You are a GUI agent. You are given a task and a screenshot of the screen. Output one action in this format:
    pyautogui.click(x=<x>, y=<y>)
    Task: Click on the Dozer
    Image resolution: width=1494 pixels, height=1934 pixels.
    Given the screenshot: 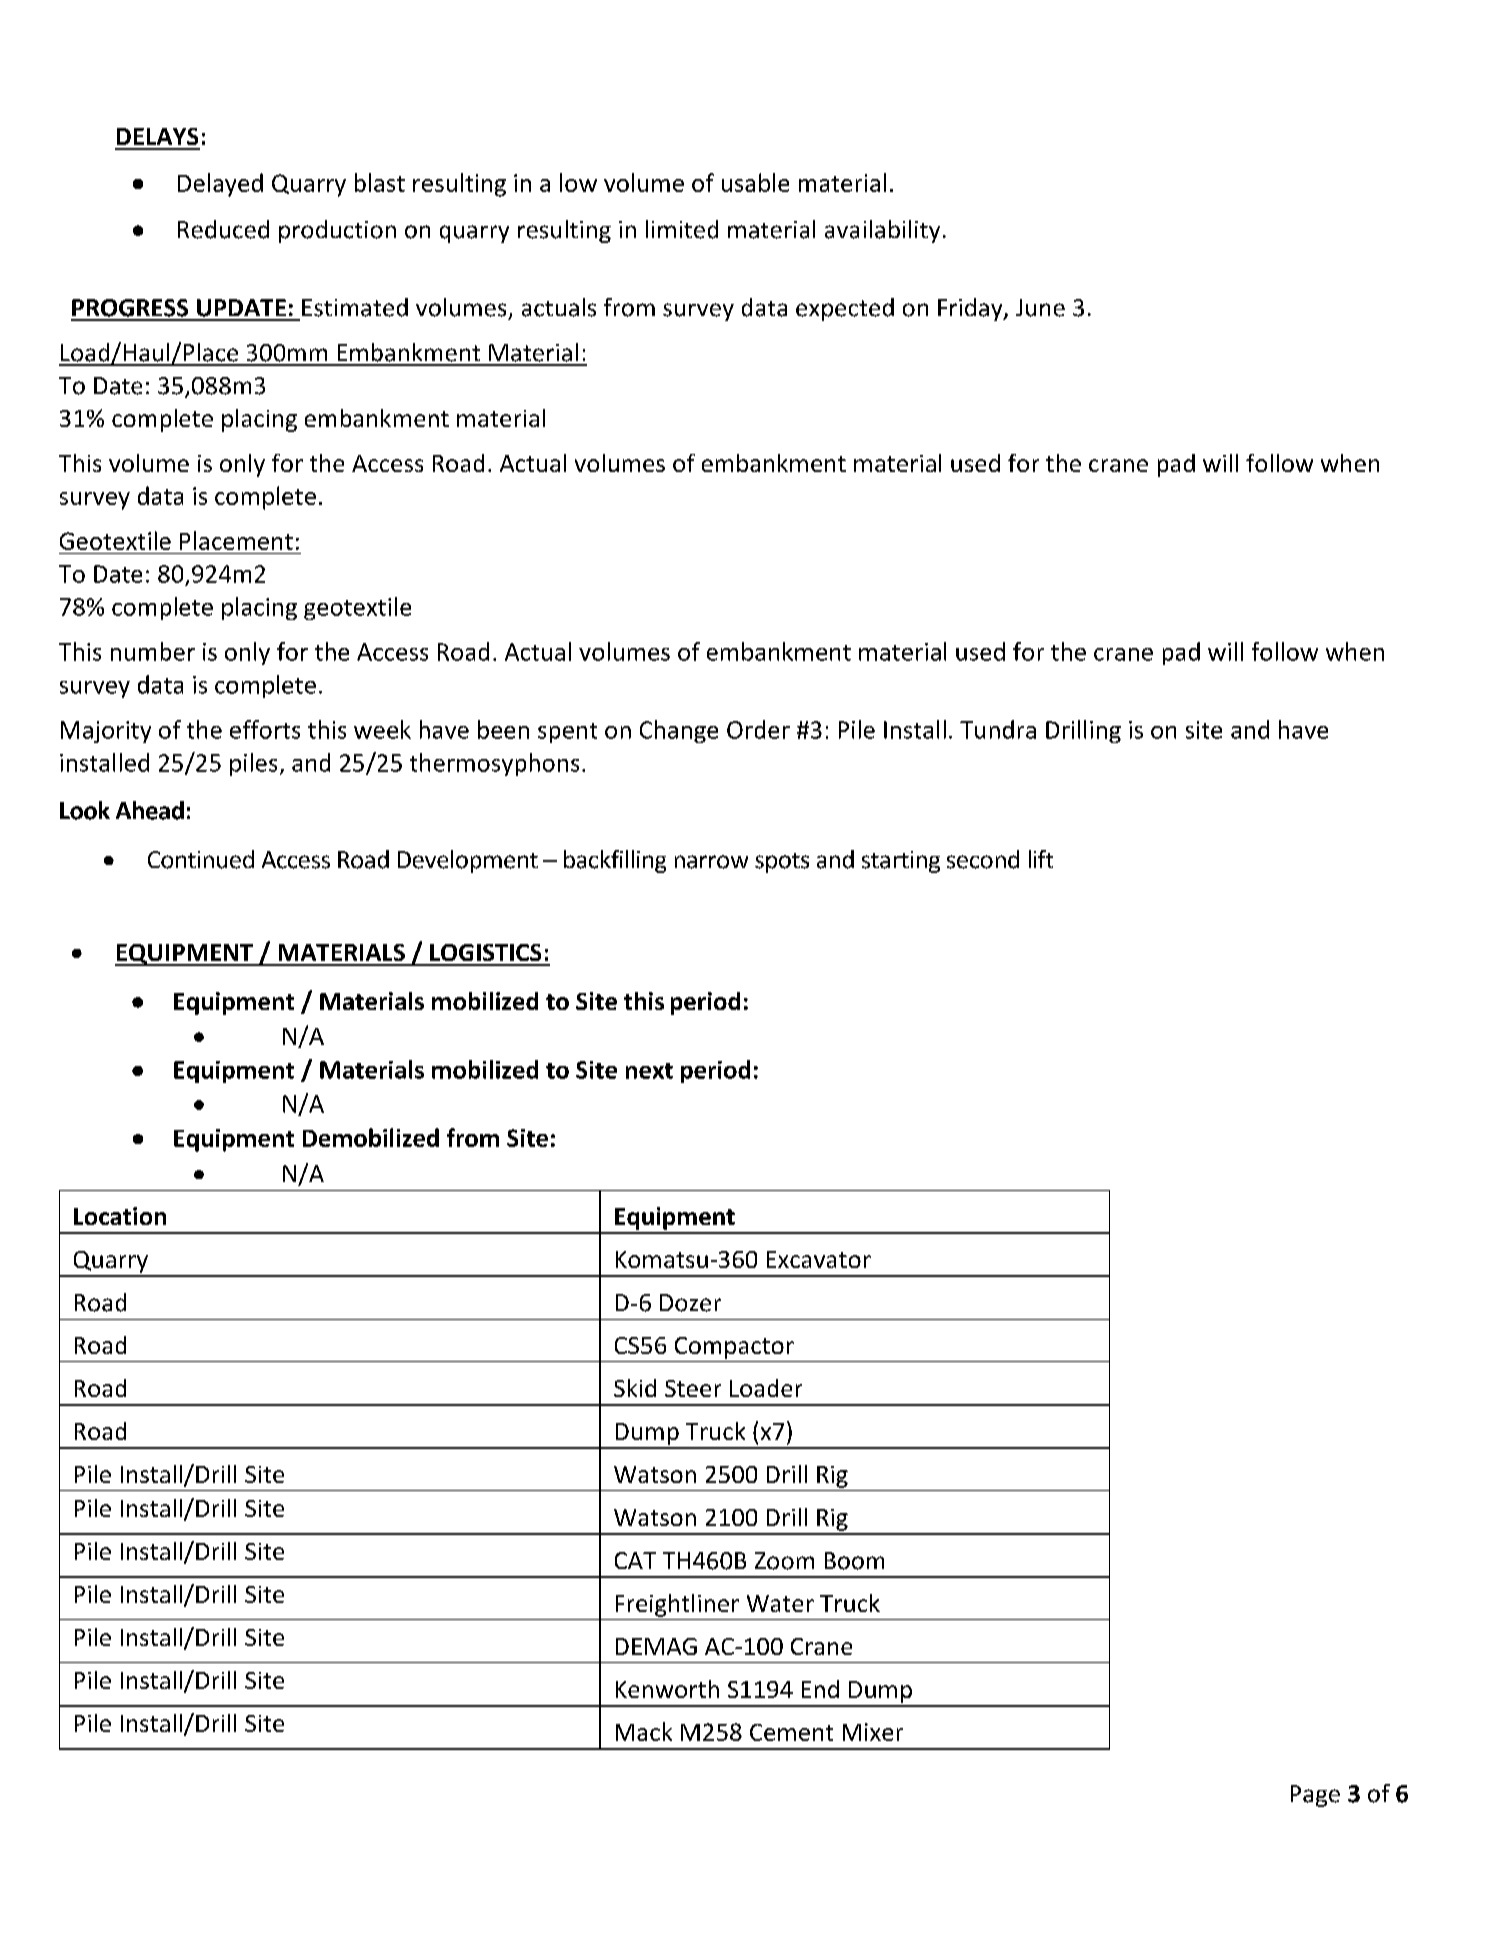 What is the action you would take?
    pyautogui.click(x=690, y=1303)
